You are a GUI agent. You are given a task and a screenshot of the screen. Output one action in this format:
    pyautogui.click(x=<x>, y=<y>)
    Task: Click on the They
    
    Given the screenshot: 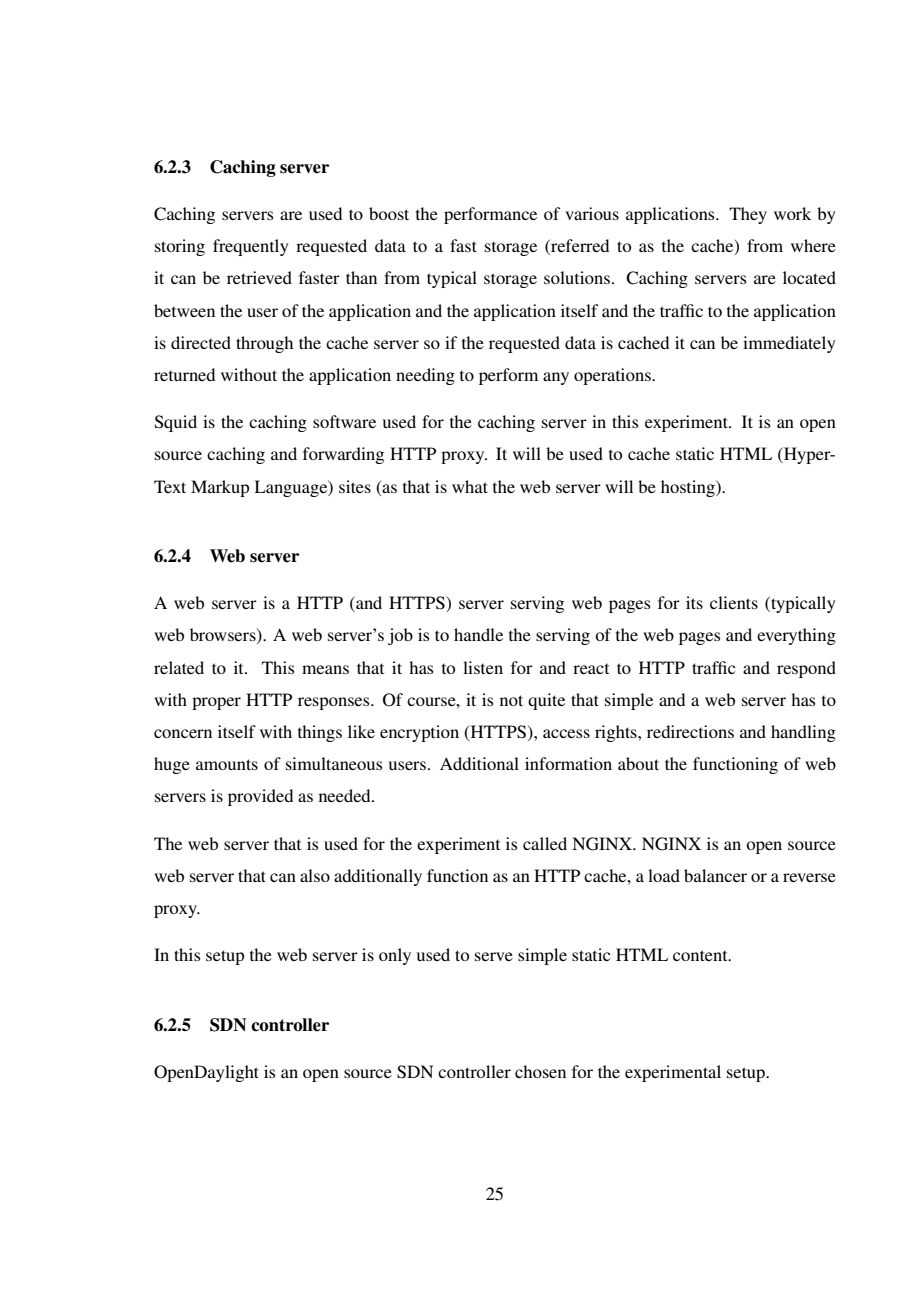 What is the action you would take?
    pyautogui.click(x=748, y=215)
